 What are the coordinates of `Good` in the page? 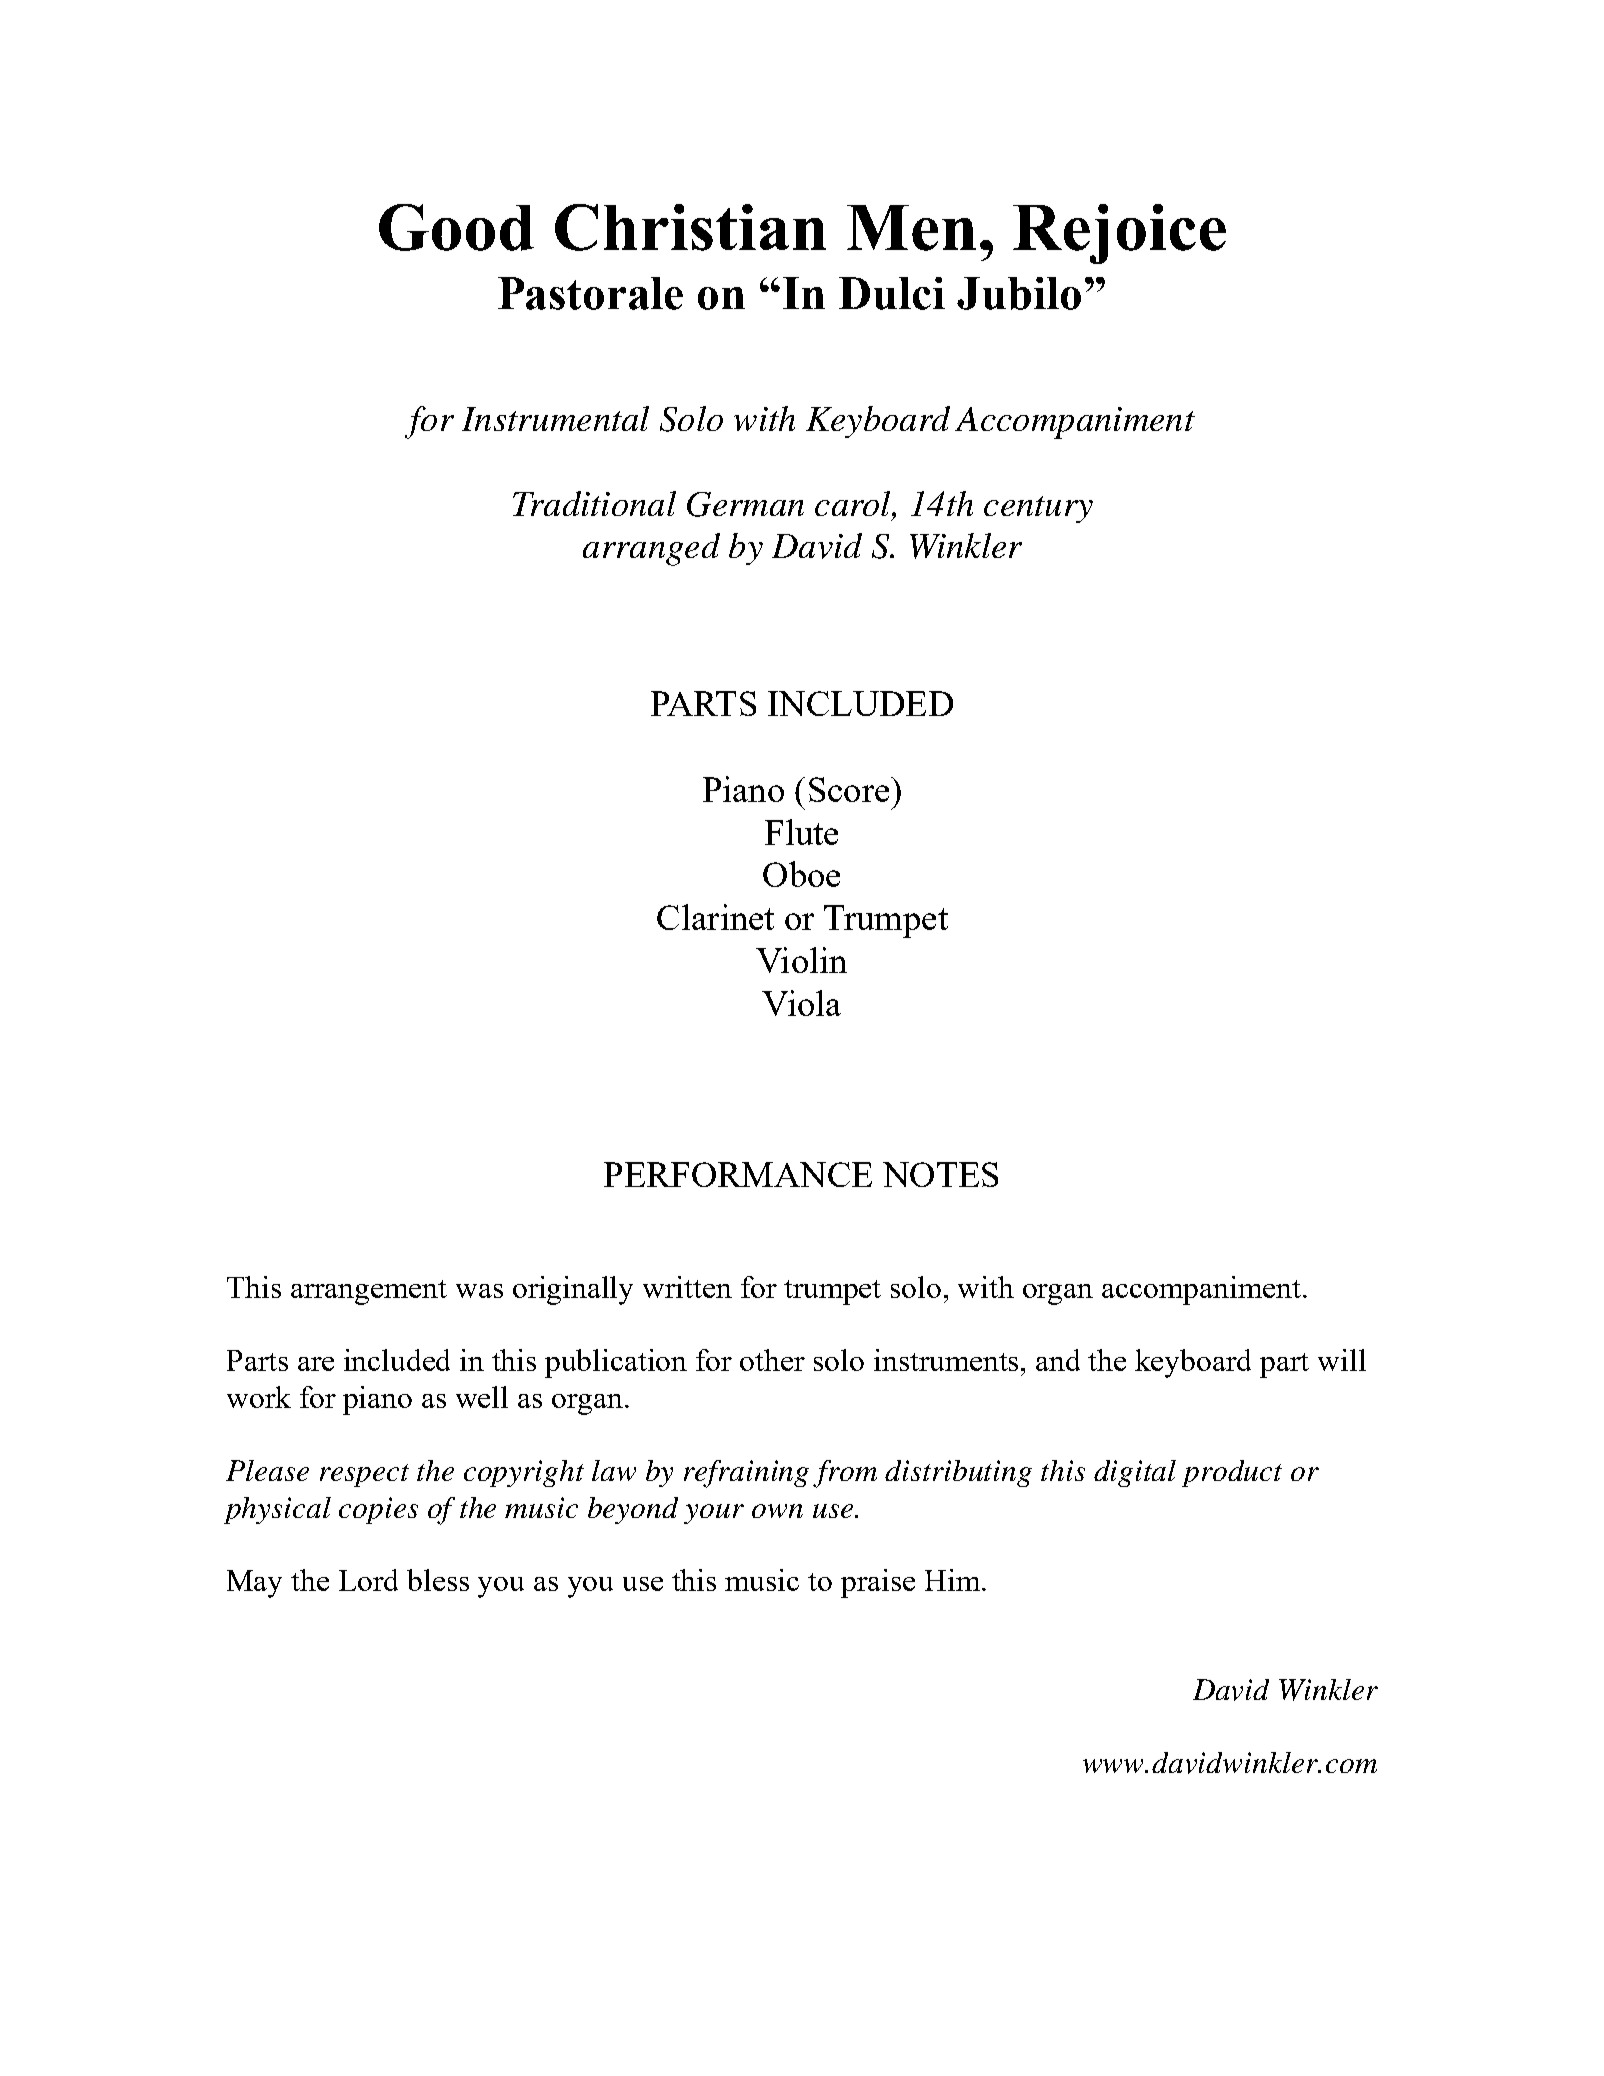 It's located at (456, 227).
